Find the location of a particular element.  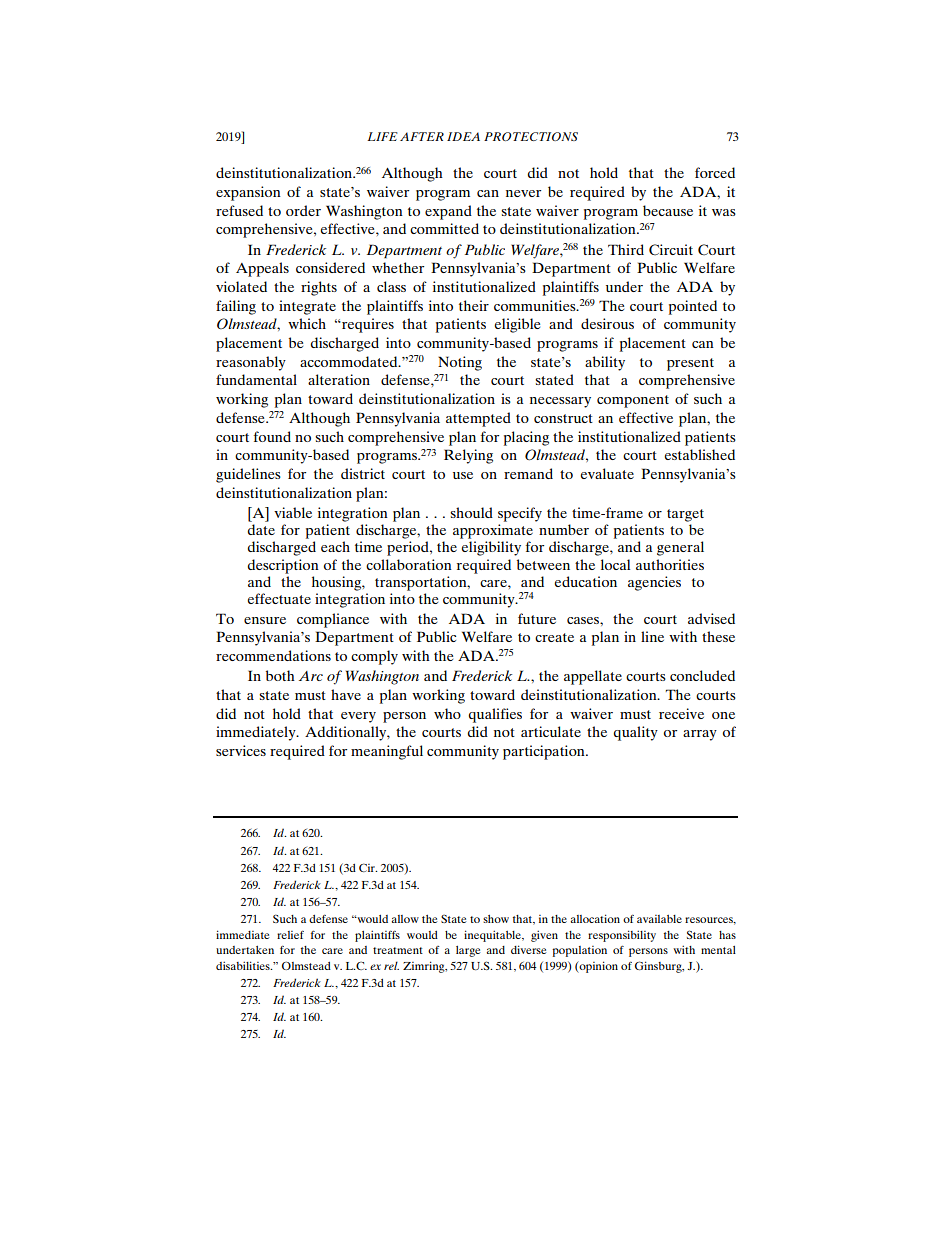

viable is located at coordinates (293, 512).
